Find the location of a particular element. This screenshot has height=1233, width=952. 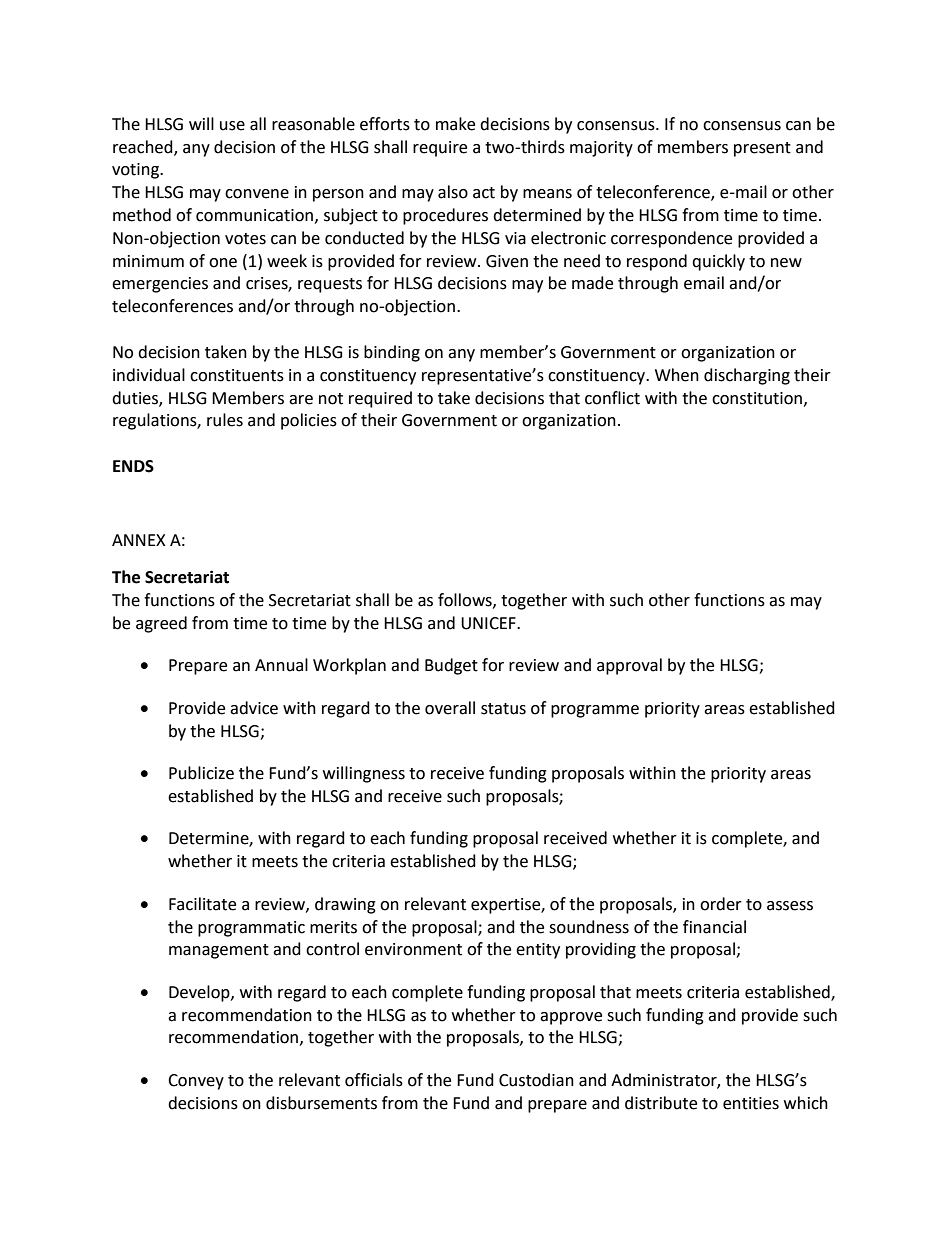

majority is located at coordinates (601, 149).
